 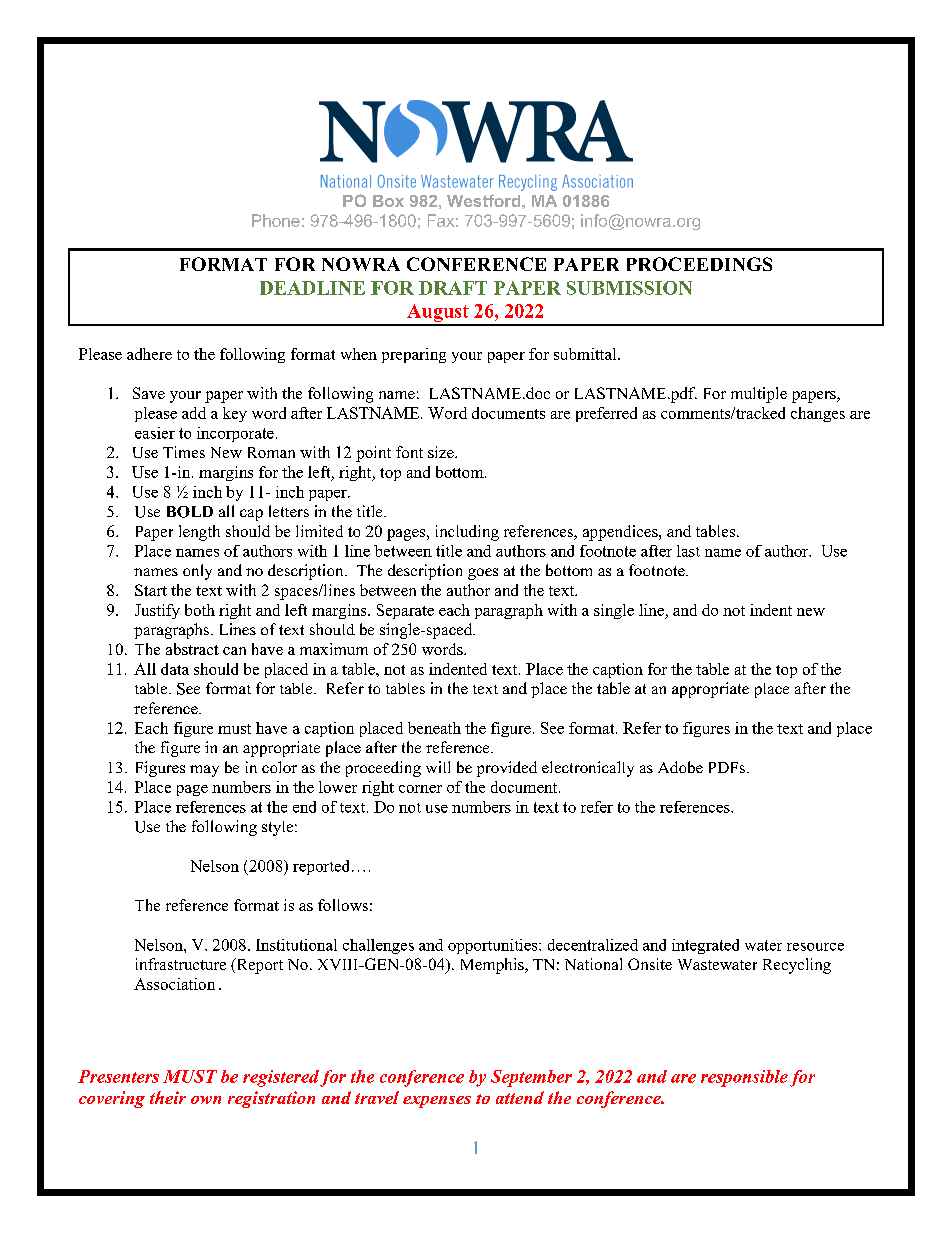 What do you see at coordinates (705, 946) in the screenshot?
I see `integrated` at bounding box center [705, 946].
